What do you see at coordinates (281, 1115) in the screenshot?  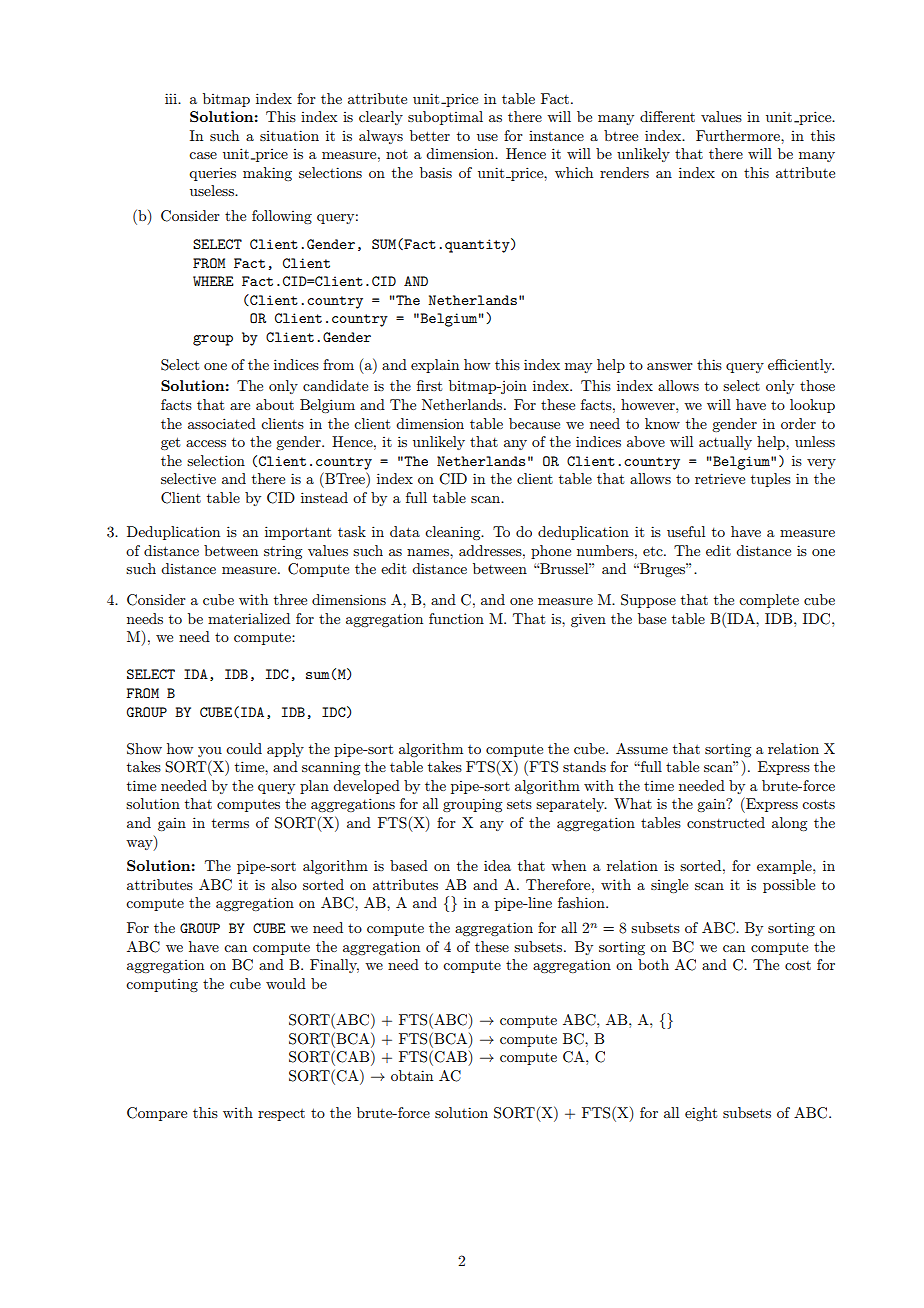 I see `respect` at bounding box center [281, 1115].
